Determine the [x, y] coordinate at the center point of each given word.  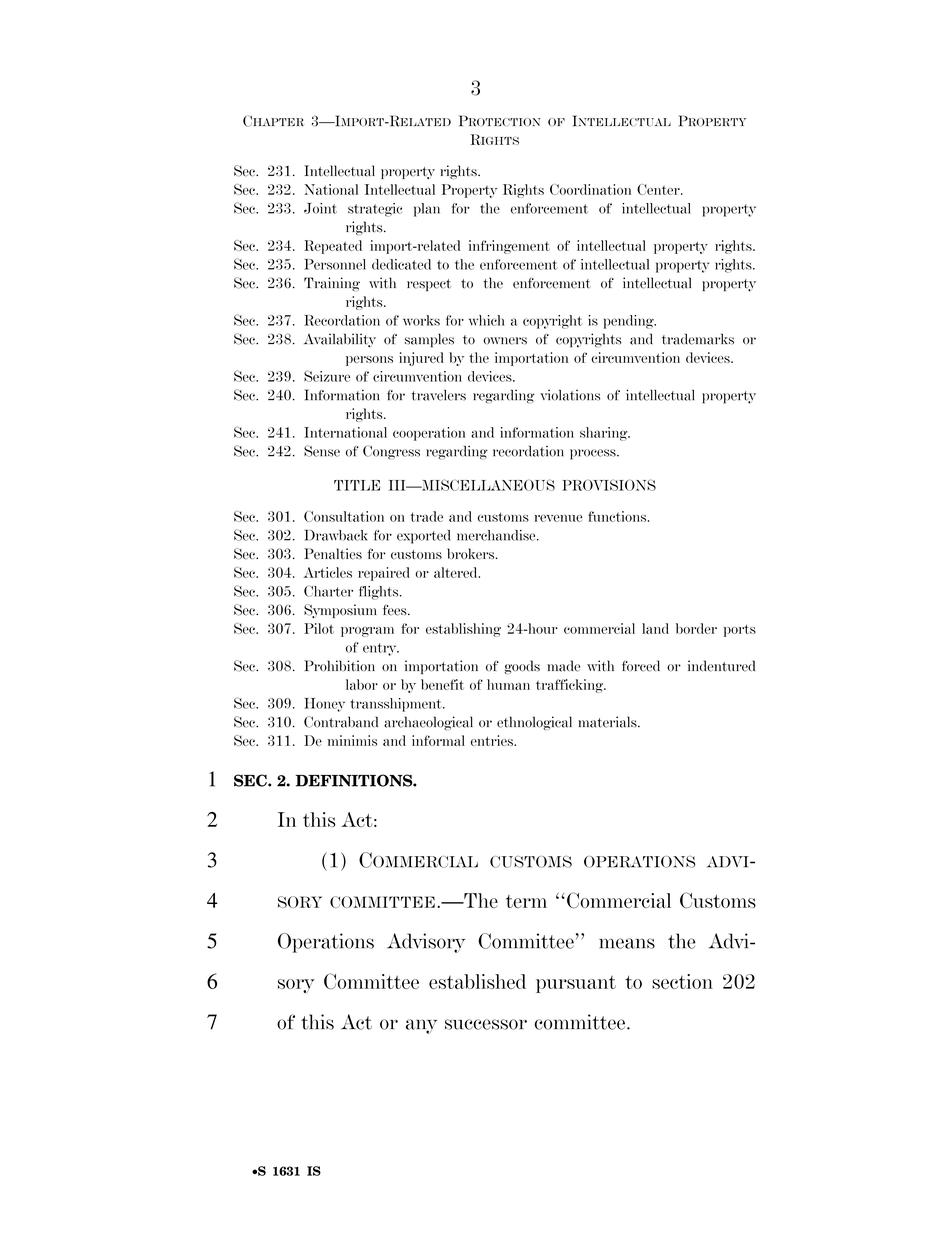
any [421, 1026]
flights [380, 593]
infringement [509, 247]
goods [522, 667]
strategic [375, 210]
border [696, 628]
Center [659, 189]
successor [486, 1024]
